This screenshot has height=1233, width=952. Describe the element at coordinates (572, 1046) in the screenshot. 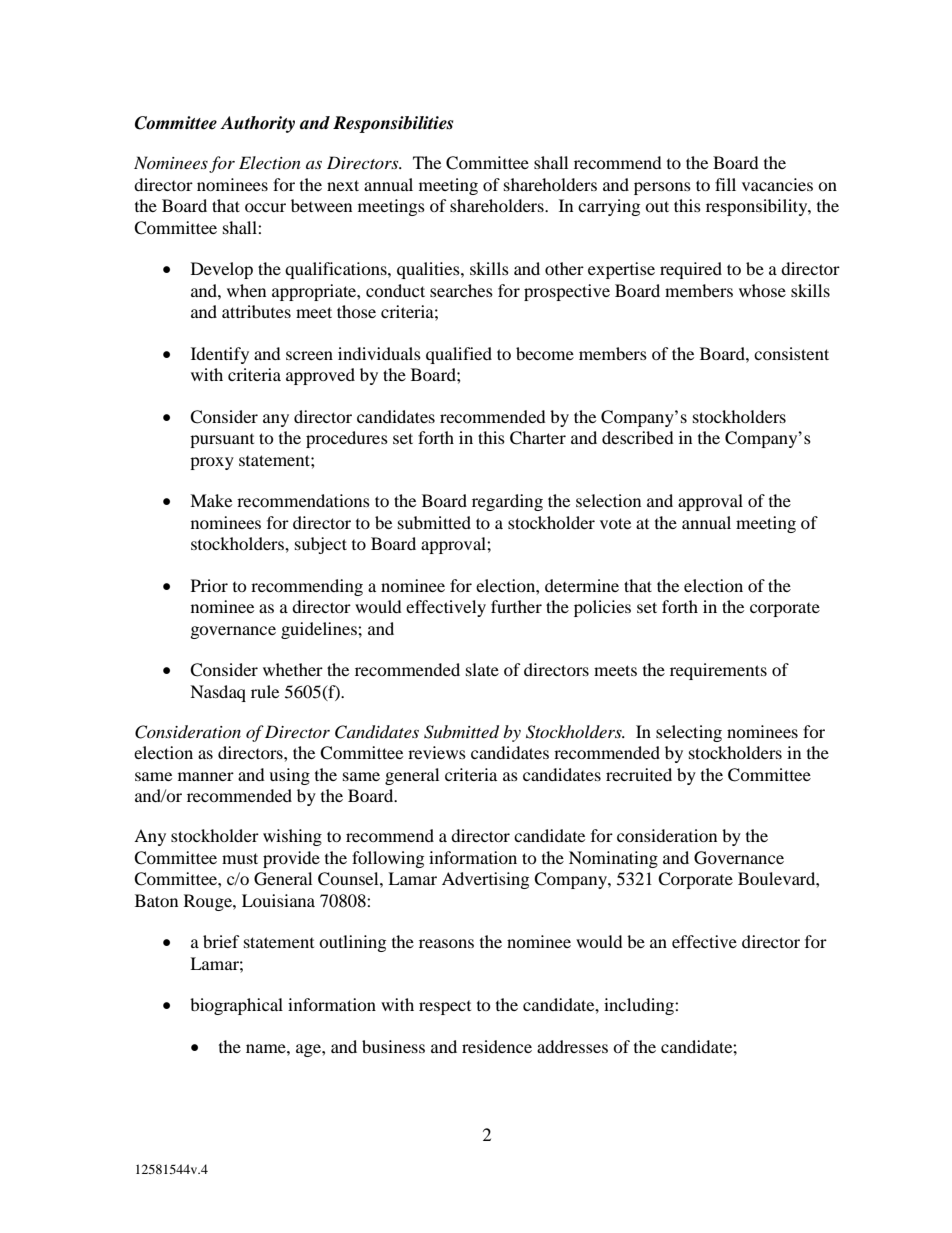

I see `addresses` at that location.
